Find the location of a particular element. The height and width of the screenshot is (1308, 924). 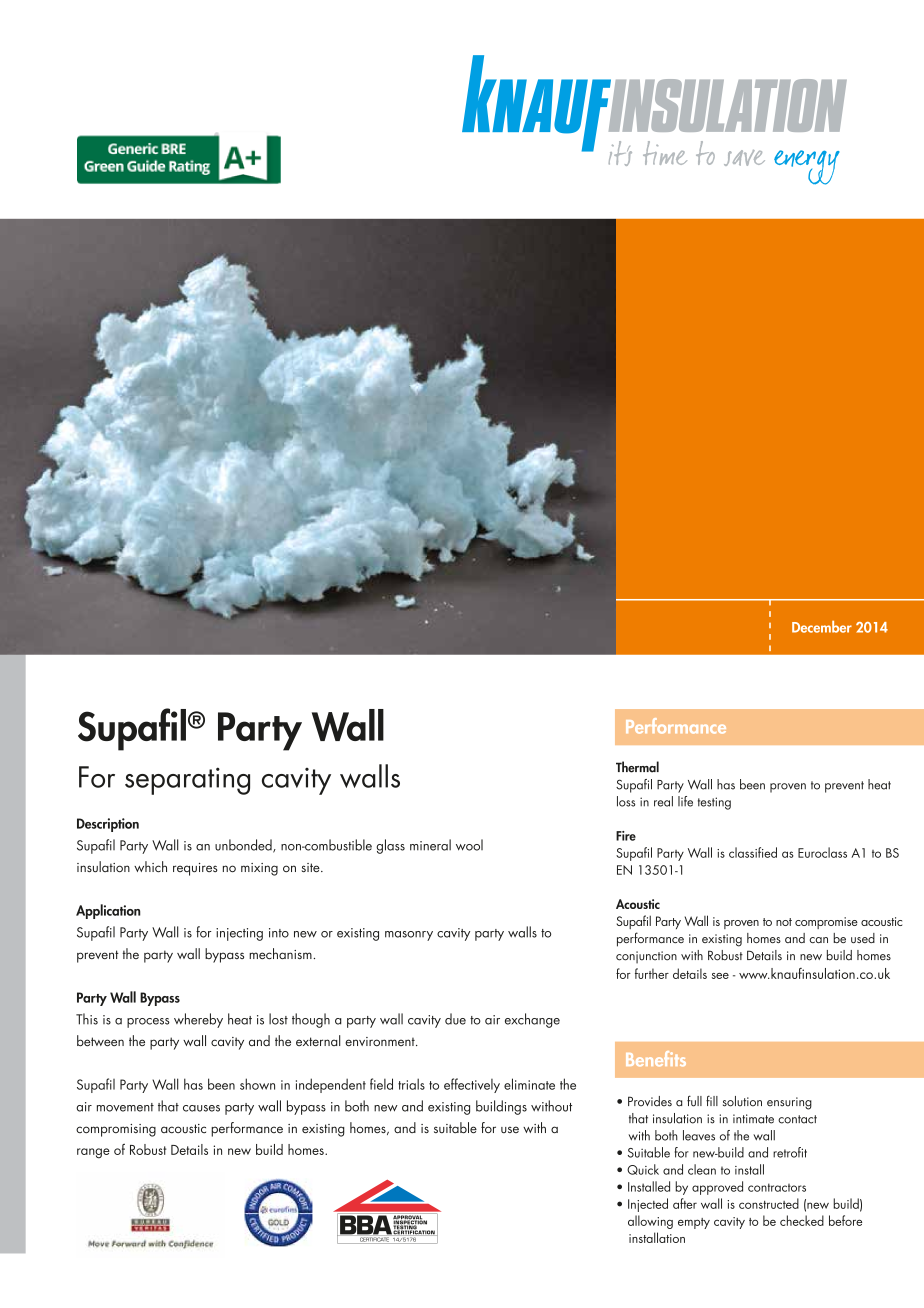

wool is located at coordinates (469, 845).
